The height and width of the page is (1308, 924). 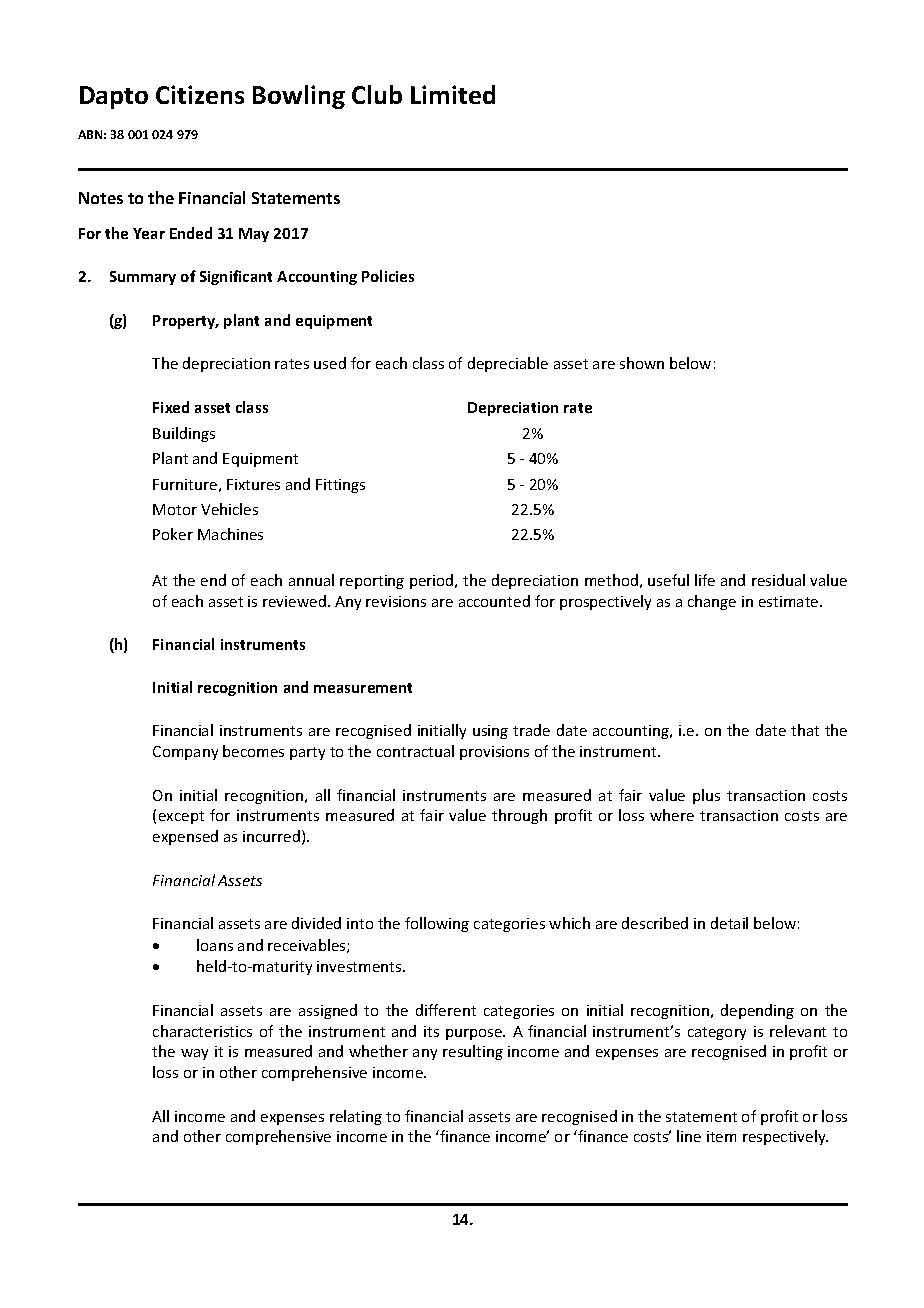 What do you see at coordinates (712, 602) in the page?
I see `change` at bounding box center [712, 602].
